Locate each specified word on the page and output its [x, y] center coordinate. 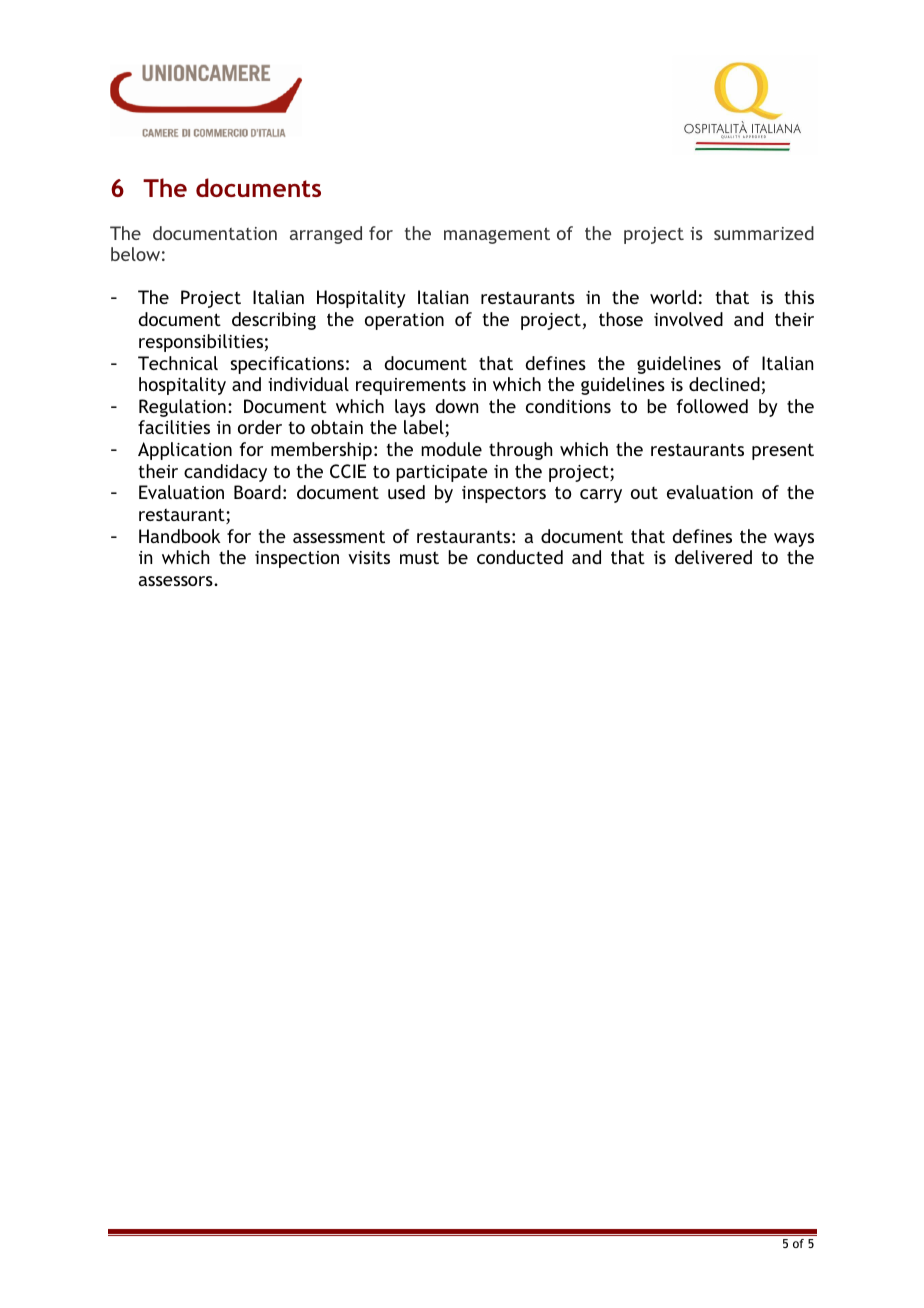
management [497, 235]
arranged [326, 235]
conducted [520, 557]
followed [712, 406]
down [456, 406]
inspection [297, 559]
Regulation [182, 408]
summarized [764, 233]
